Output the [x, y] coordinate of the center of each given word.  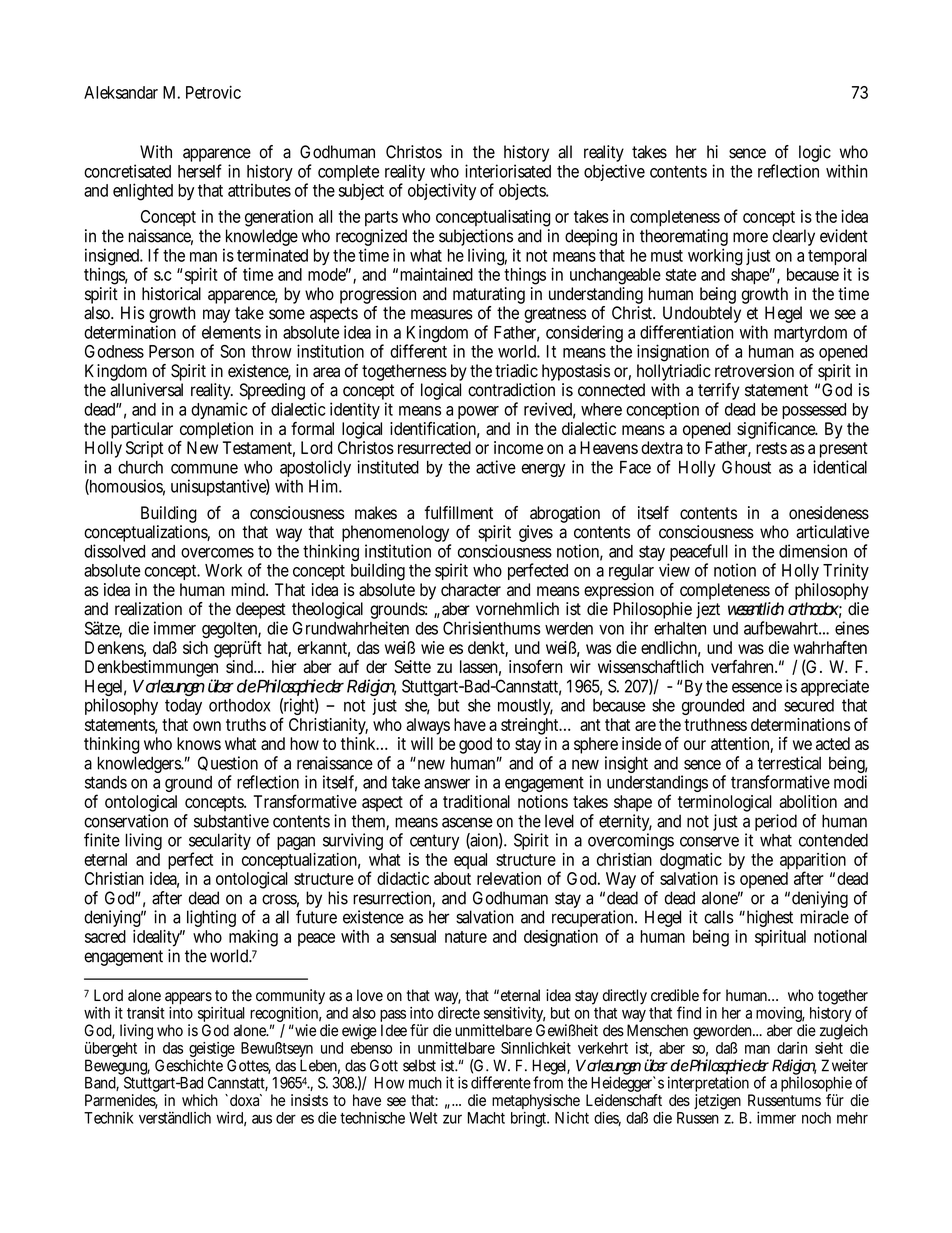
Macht [486, 1118]
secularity [220, 843]
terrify [719, 393]
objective [614, 172]
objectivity [442, 191]
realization [148, 609]
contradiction [511, 390]
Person [171, 351]
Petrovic [213, 92]
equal [470, 861]
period [776, 822]
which [200, 1100]
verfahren [744, 666]
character [471, 589]
